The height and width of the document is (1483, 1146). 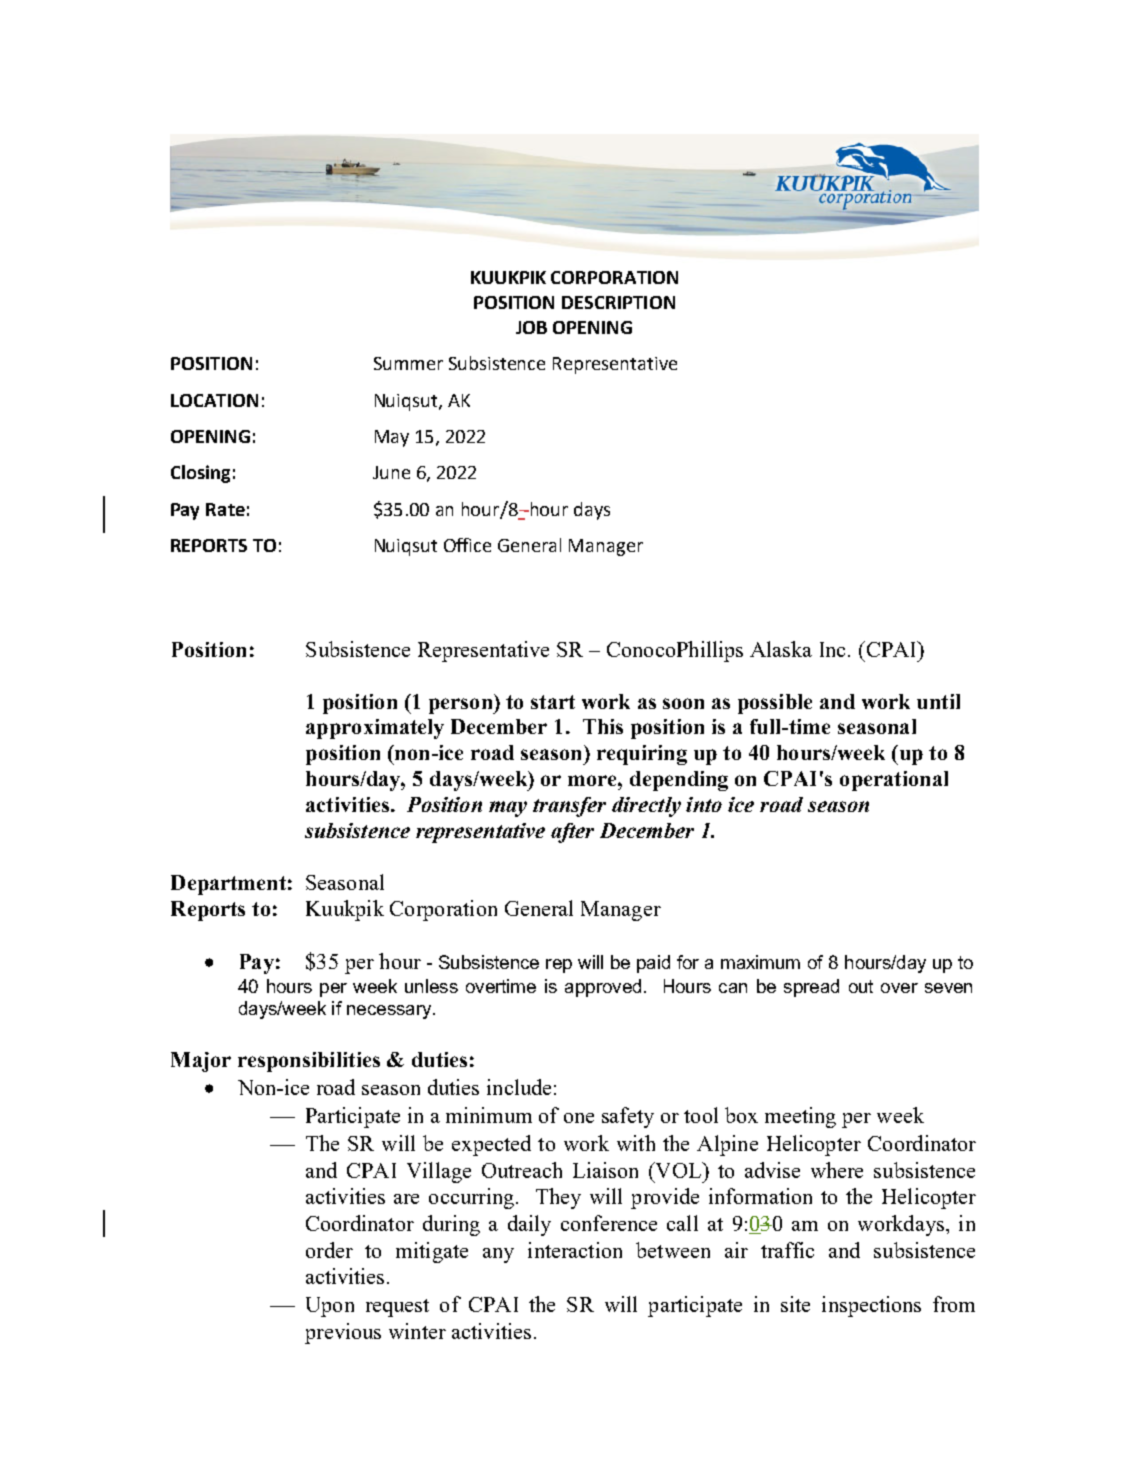 What do you see at coordinates (330, 1307) in the document?
I see `Upon` at bounding box center [330, 1307].
